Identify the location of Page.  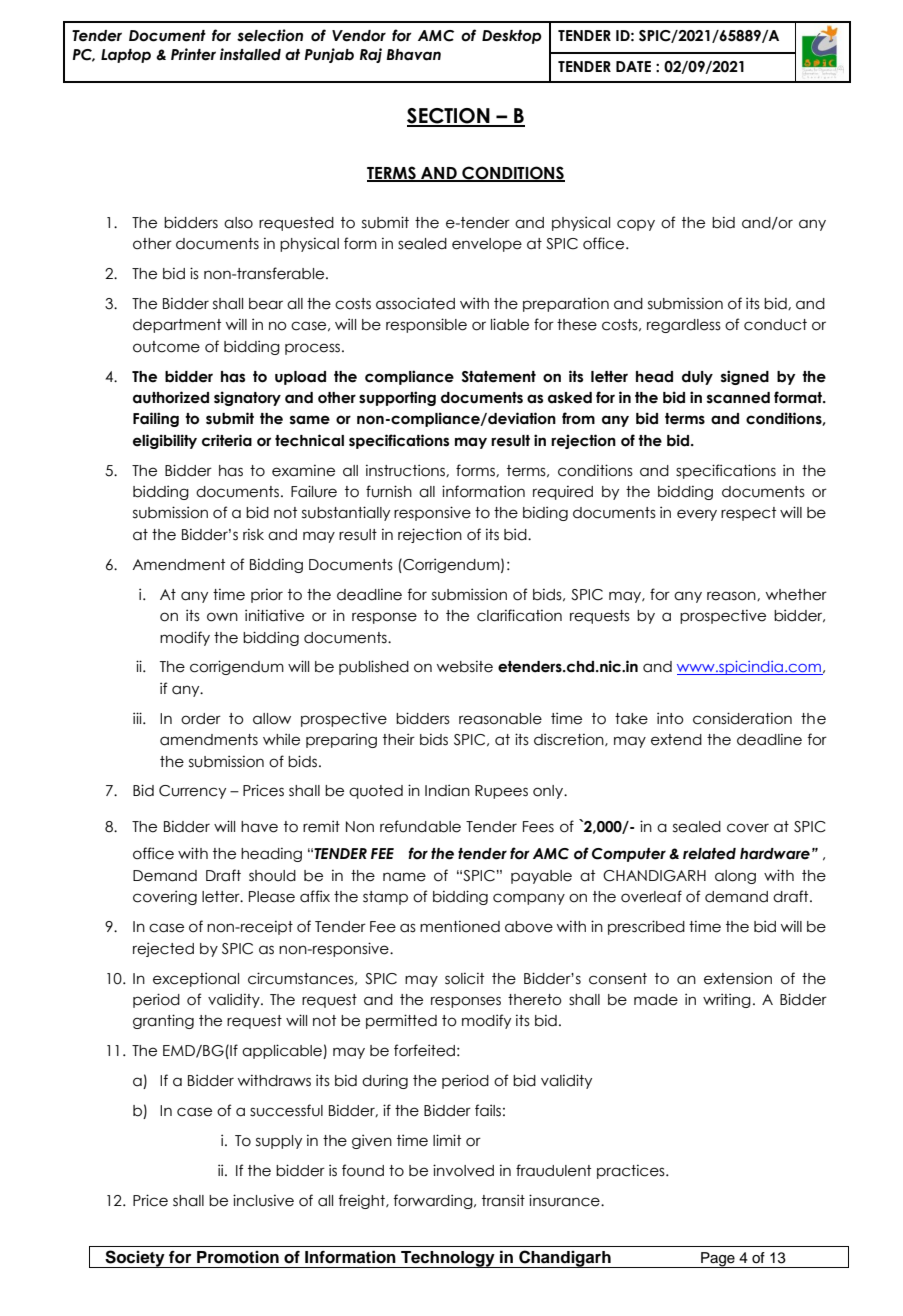
(718, 1260).
